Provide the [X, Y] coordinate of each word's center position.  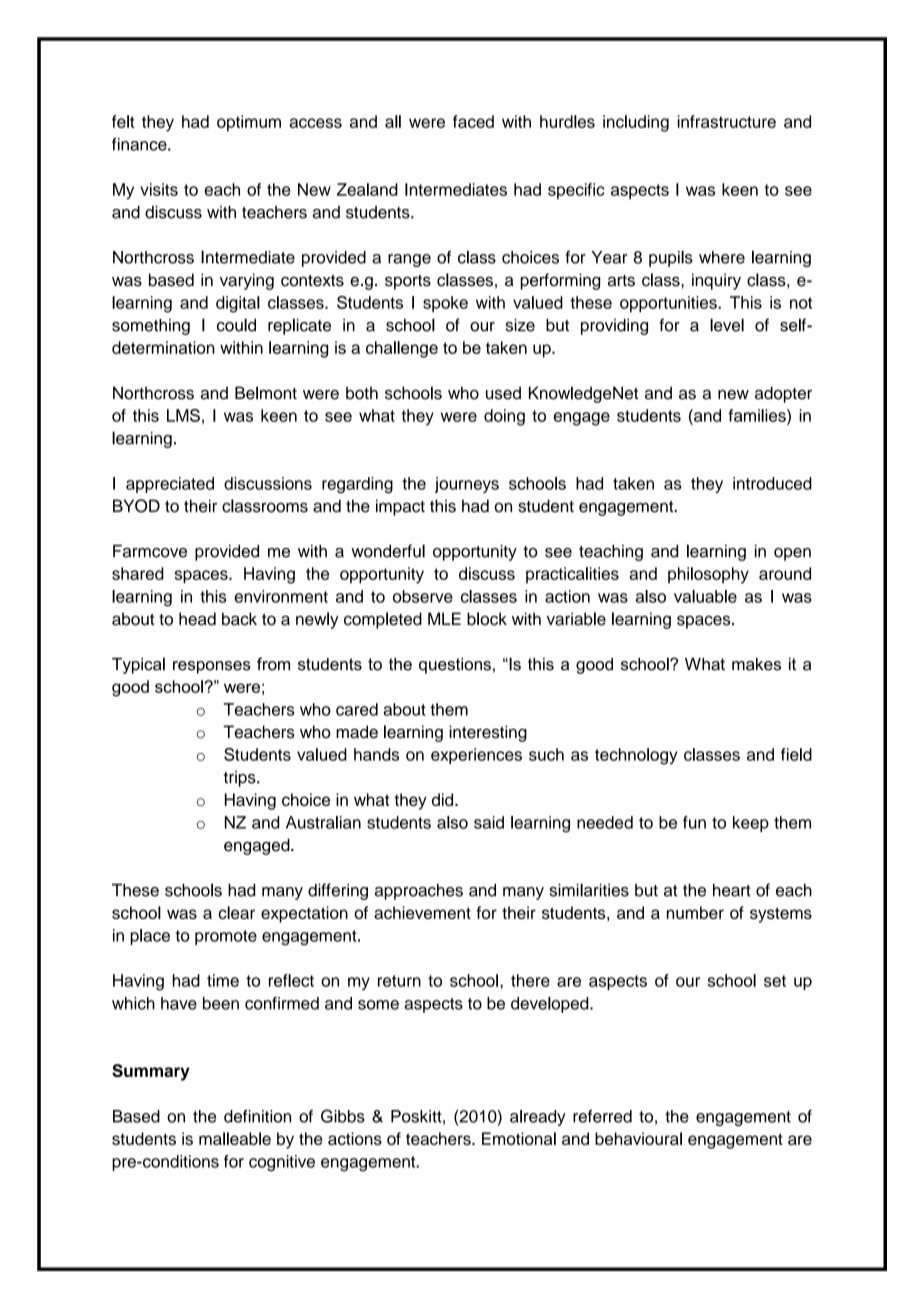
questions [455, 666]
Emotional [519, 1138]
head [197, 619]
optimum [249, 123]
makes [756, 664]
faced [473, 121]
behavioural [638, 1138]
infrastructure [727, 121]
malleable [235, 1138]
